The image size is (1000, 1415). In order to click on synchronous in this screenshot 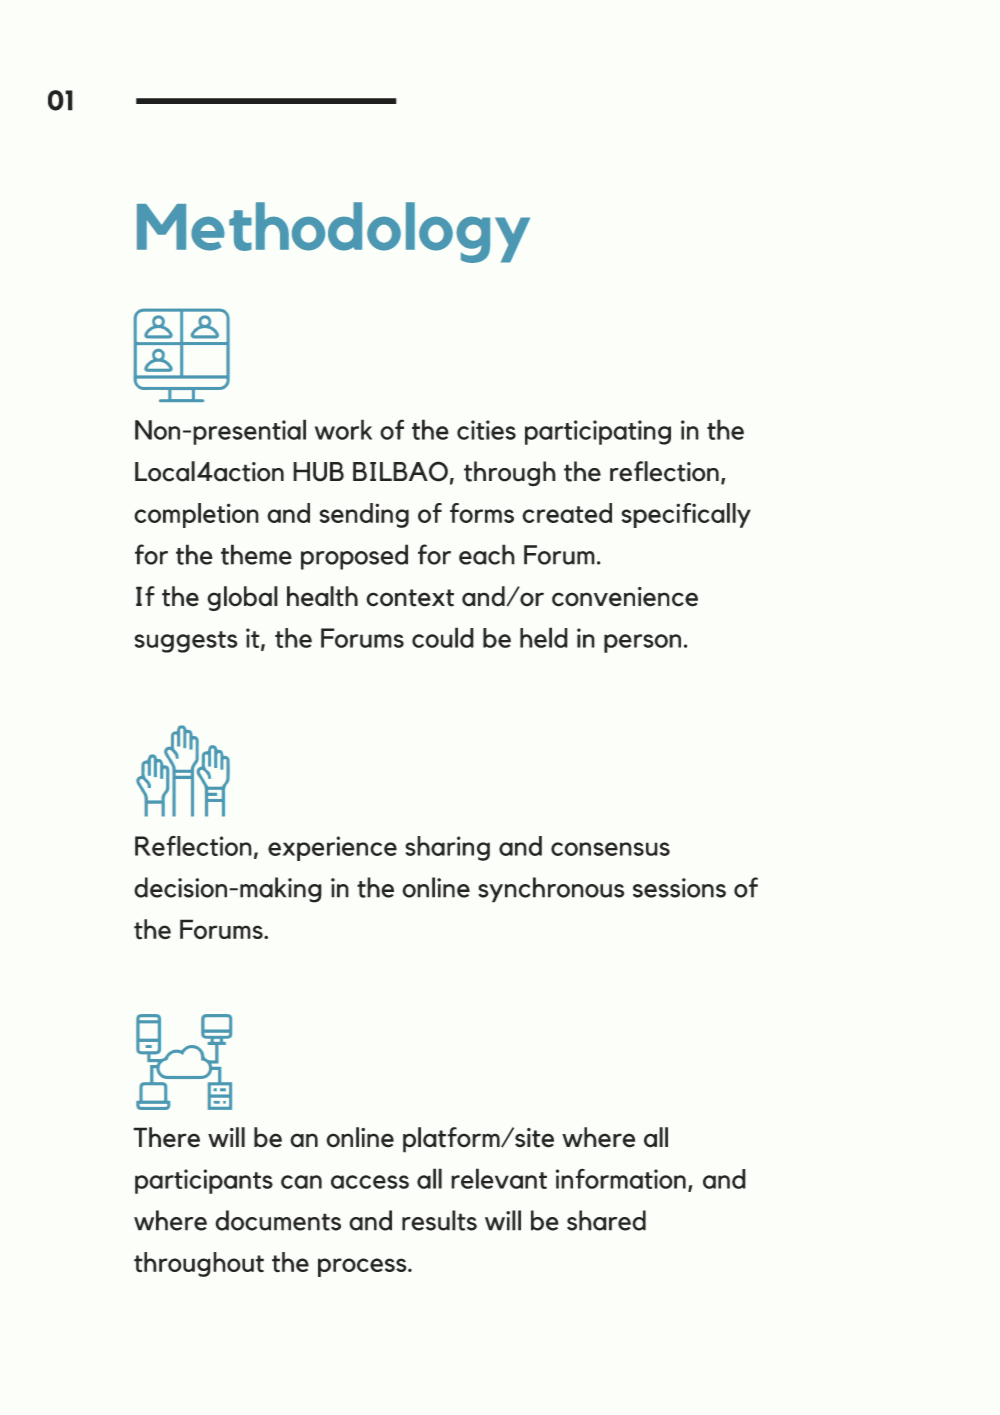, I will do `click(551, 890)`.
